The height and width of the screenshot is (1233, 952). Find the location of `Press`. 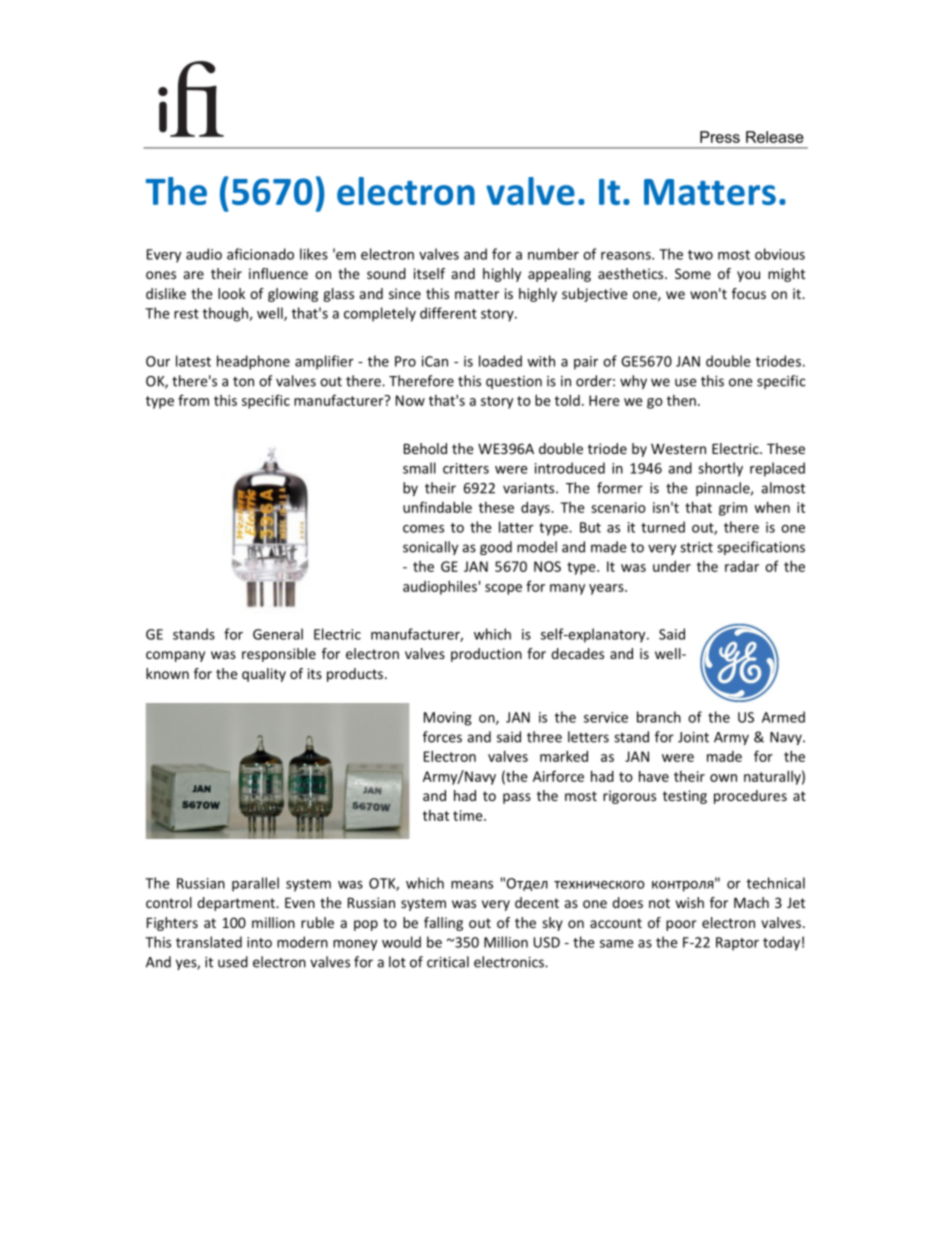

Press is located at coordinates (720, 137).
